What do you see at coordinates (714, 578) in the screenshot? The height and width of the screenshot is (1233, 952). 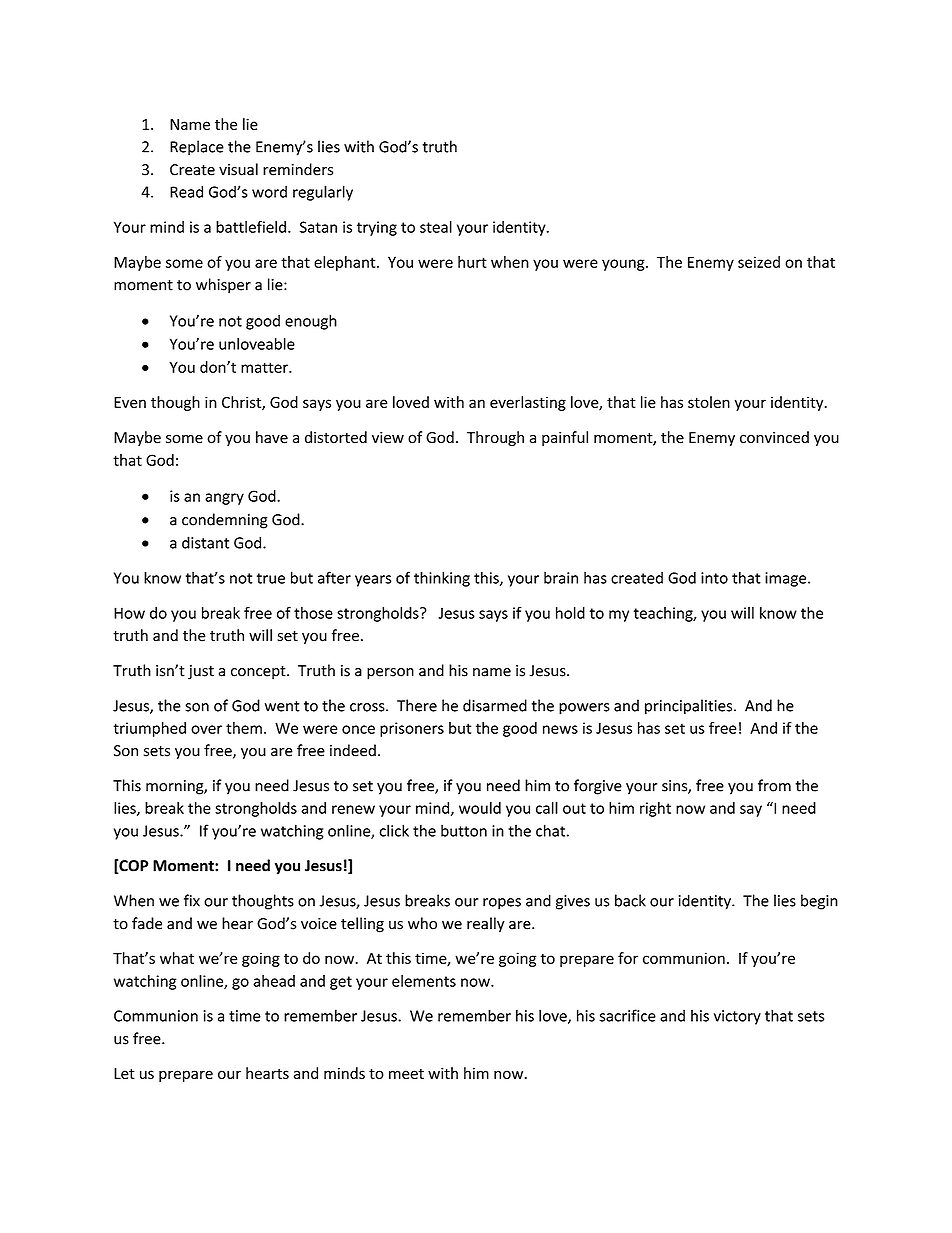 I see `into` at bounding box center [714, 578].
